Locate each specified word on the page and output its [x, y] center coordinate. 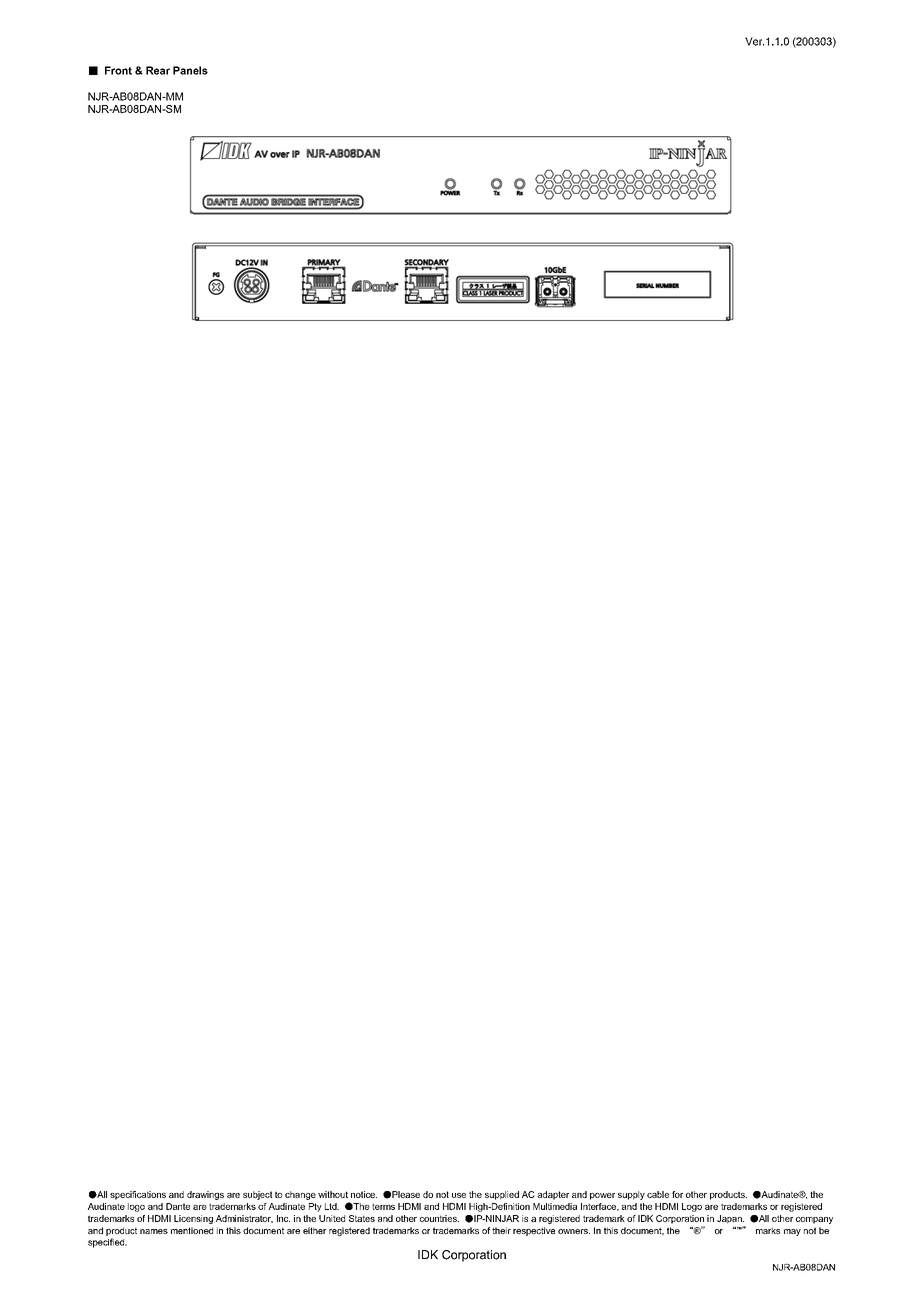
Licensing [193, 1219]
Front [118, 70]
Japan [730, 1219]
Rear [158, 70]
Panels [190, 70]
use [459, 1195]
